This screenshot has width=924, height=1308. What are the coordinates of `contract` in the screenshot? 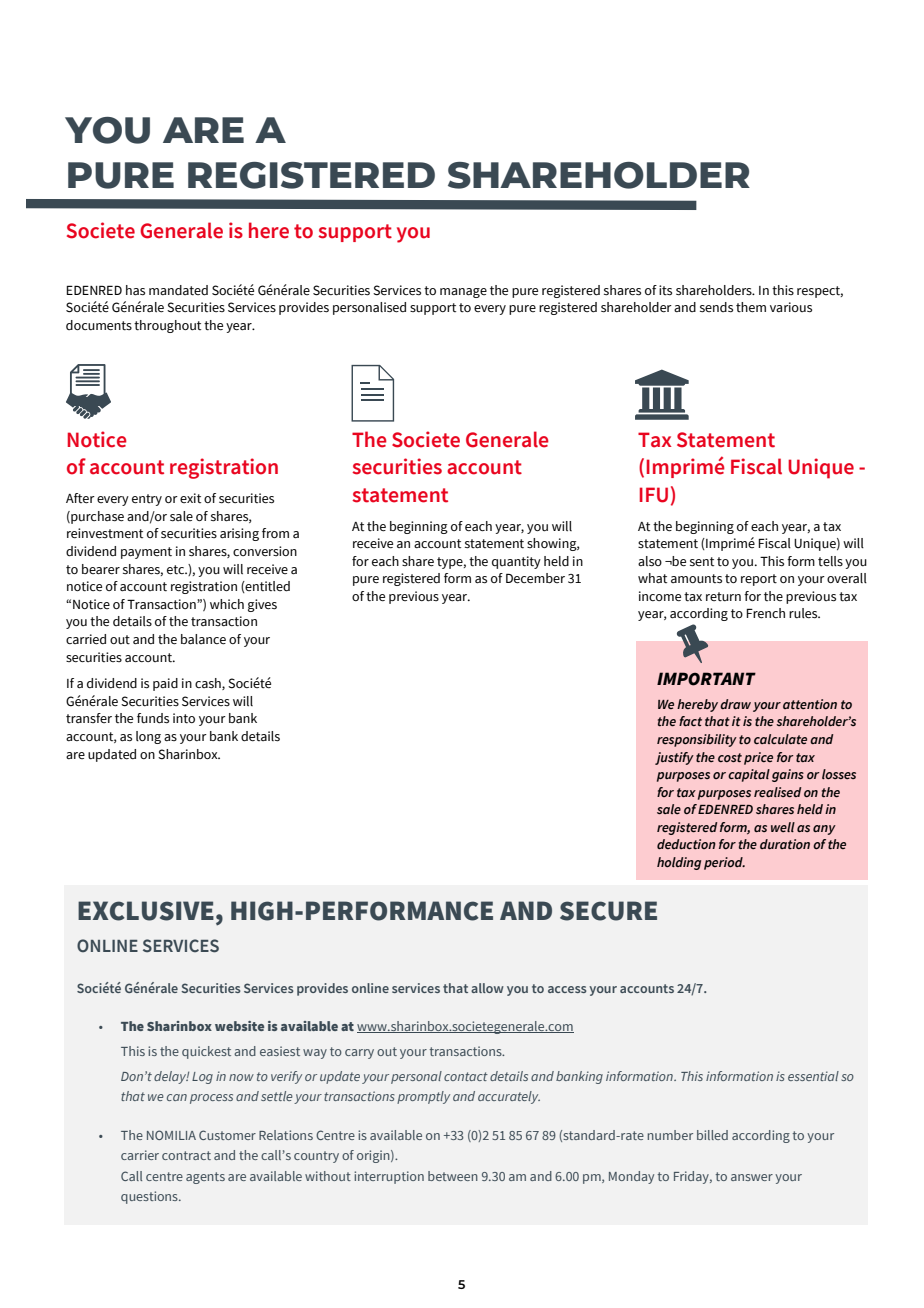 It's located at (186, 1155).
